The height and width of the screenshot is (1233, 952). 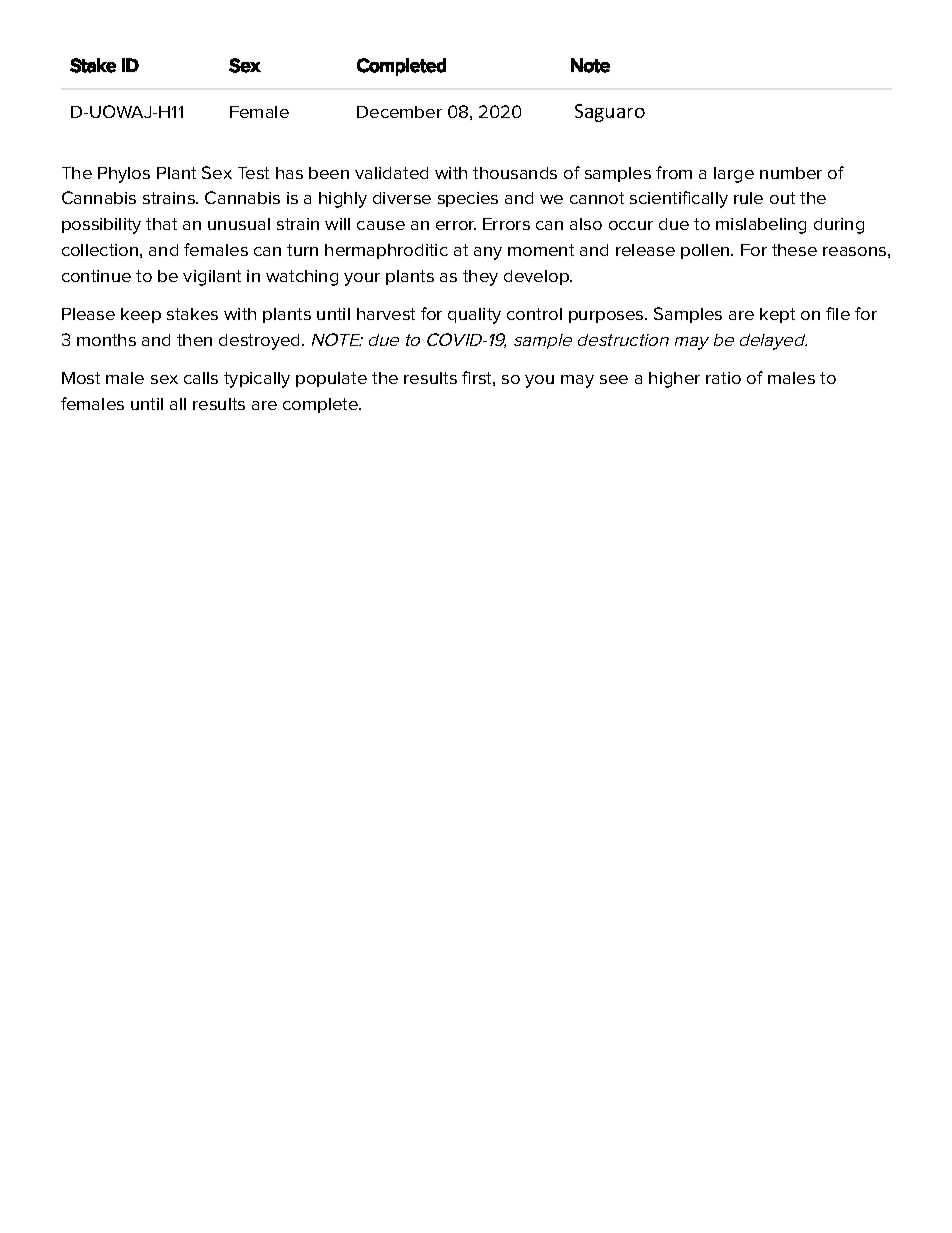 What do you see at coordinates (161, 224) in the screenshot?
I see `that` at bounding box center [161, 224].
